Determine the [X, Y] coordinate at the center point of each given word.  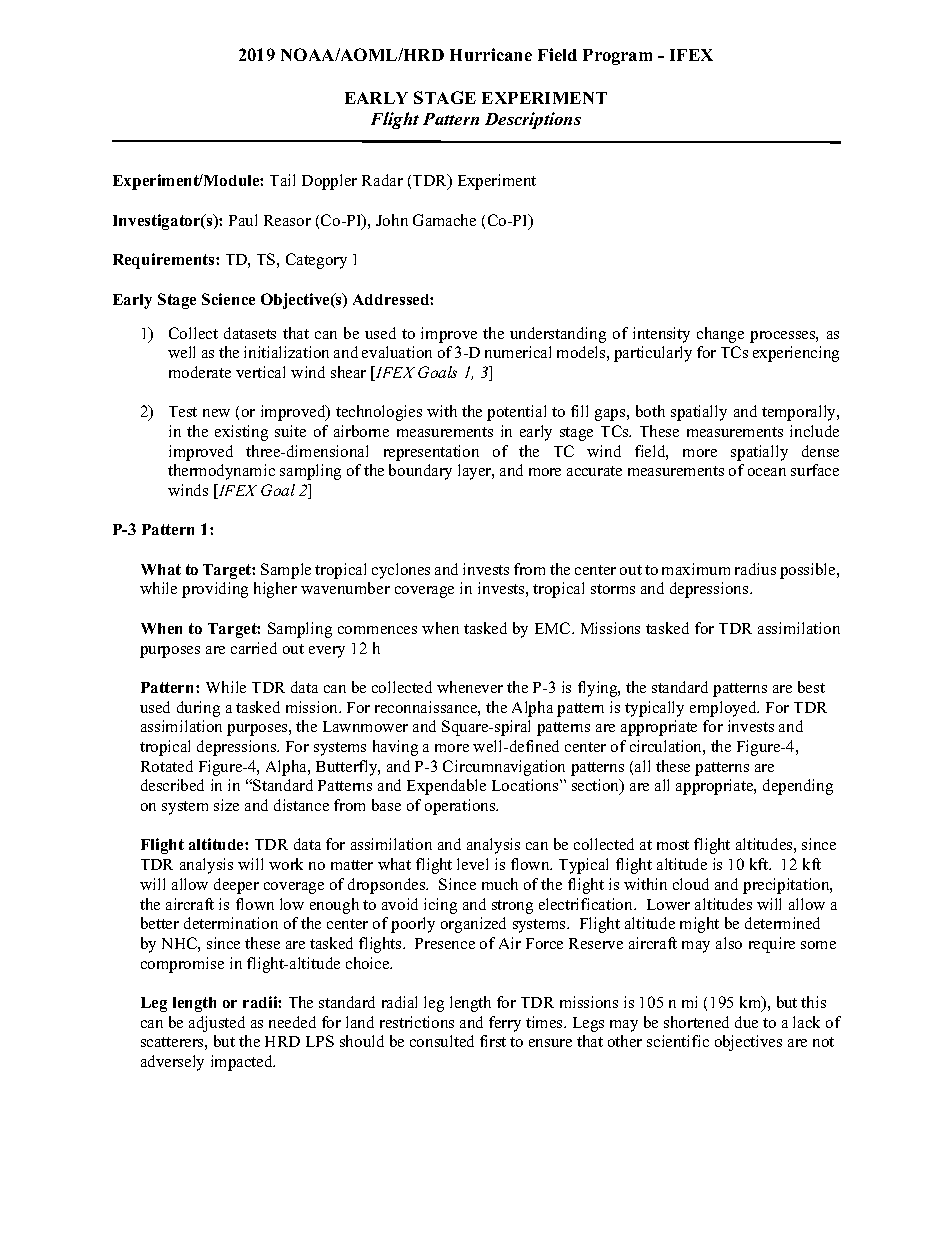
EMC [554, 628]
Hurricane [491, 54]
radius [755, 569]
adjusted [217, 1024]
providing [215, 590]
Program [617, 57]
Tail [282, 180]
